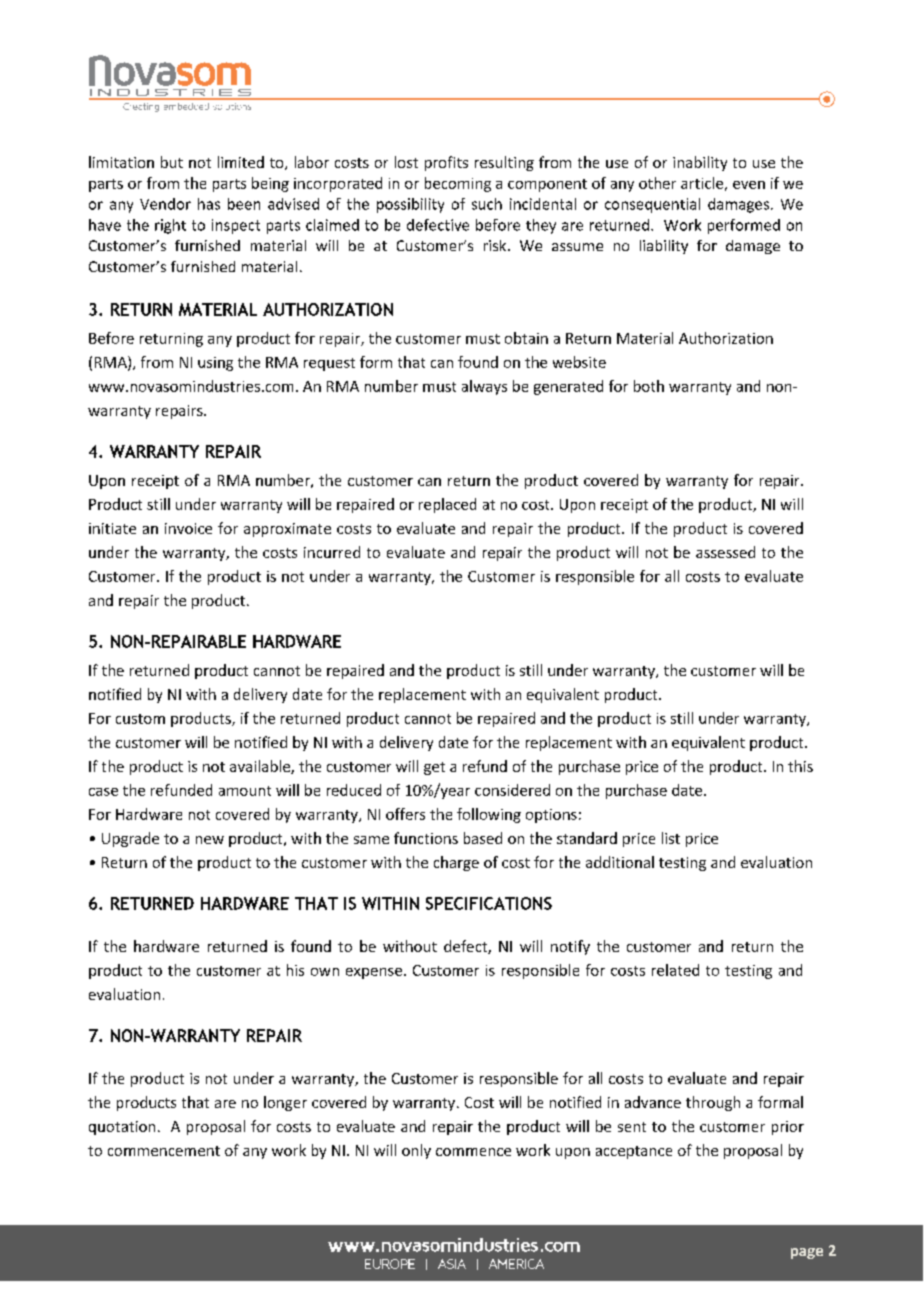 This document has height=1308, width=924. What do you see at coordinates (165, 204) in the document?
I see `Vendor` at bounding box center [165, 204].
